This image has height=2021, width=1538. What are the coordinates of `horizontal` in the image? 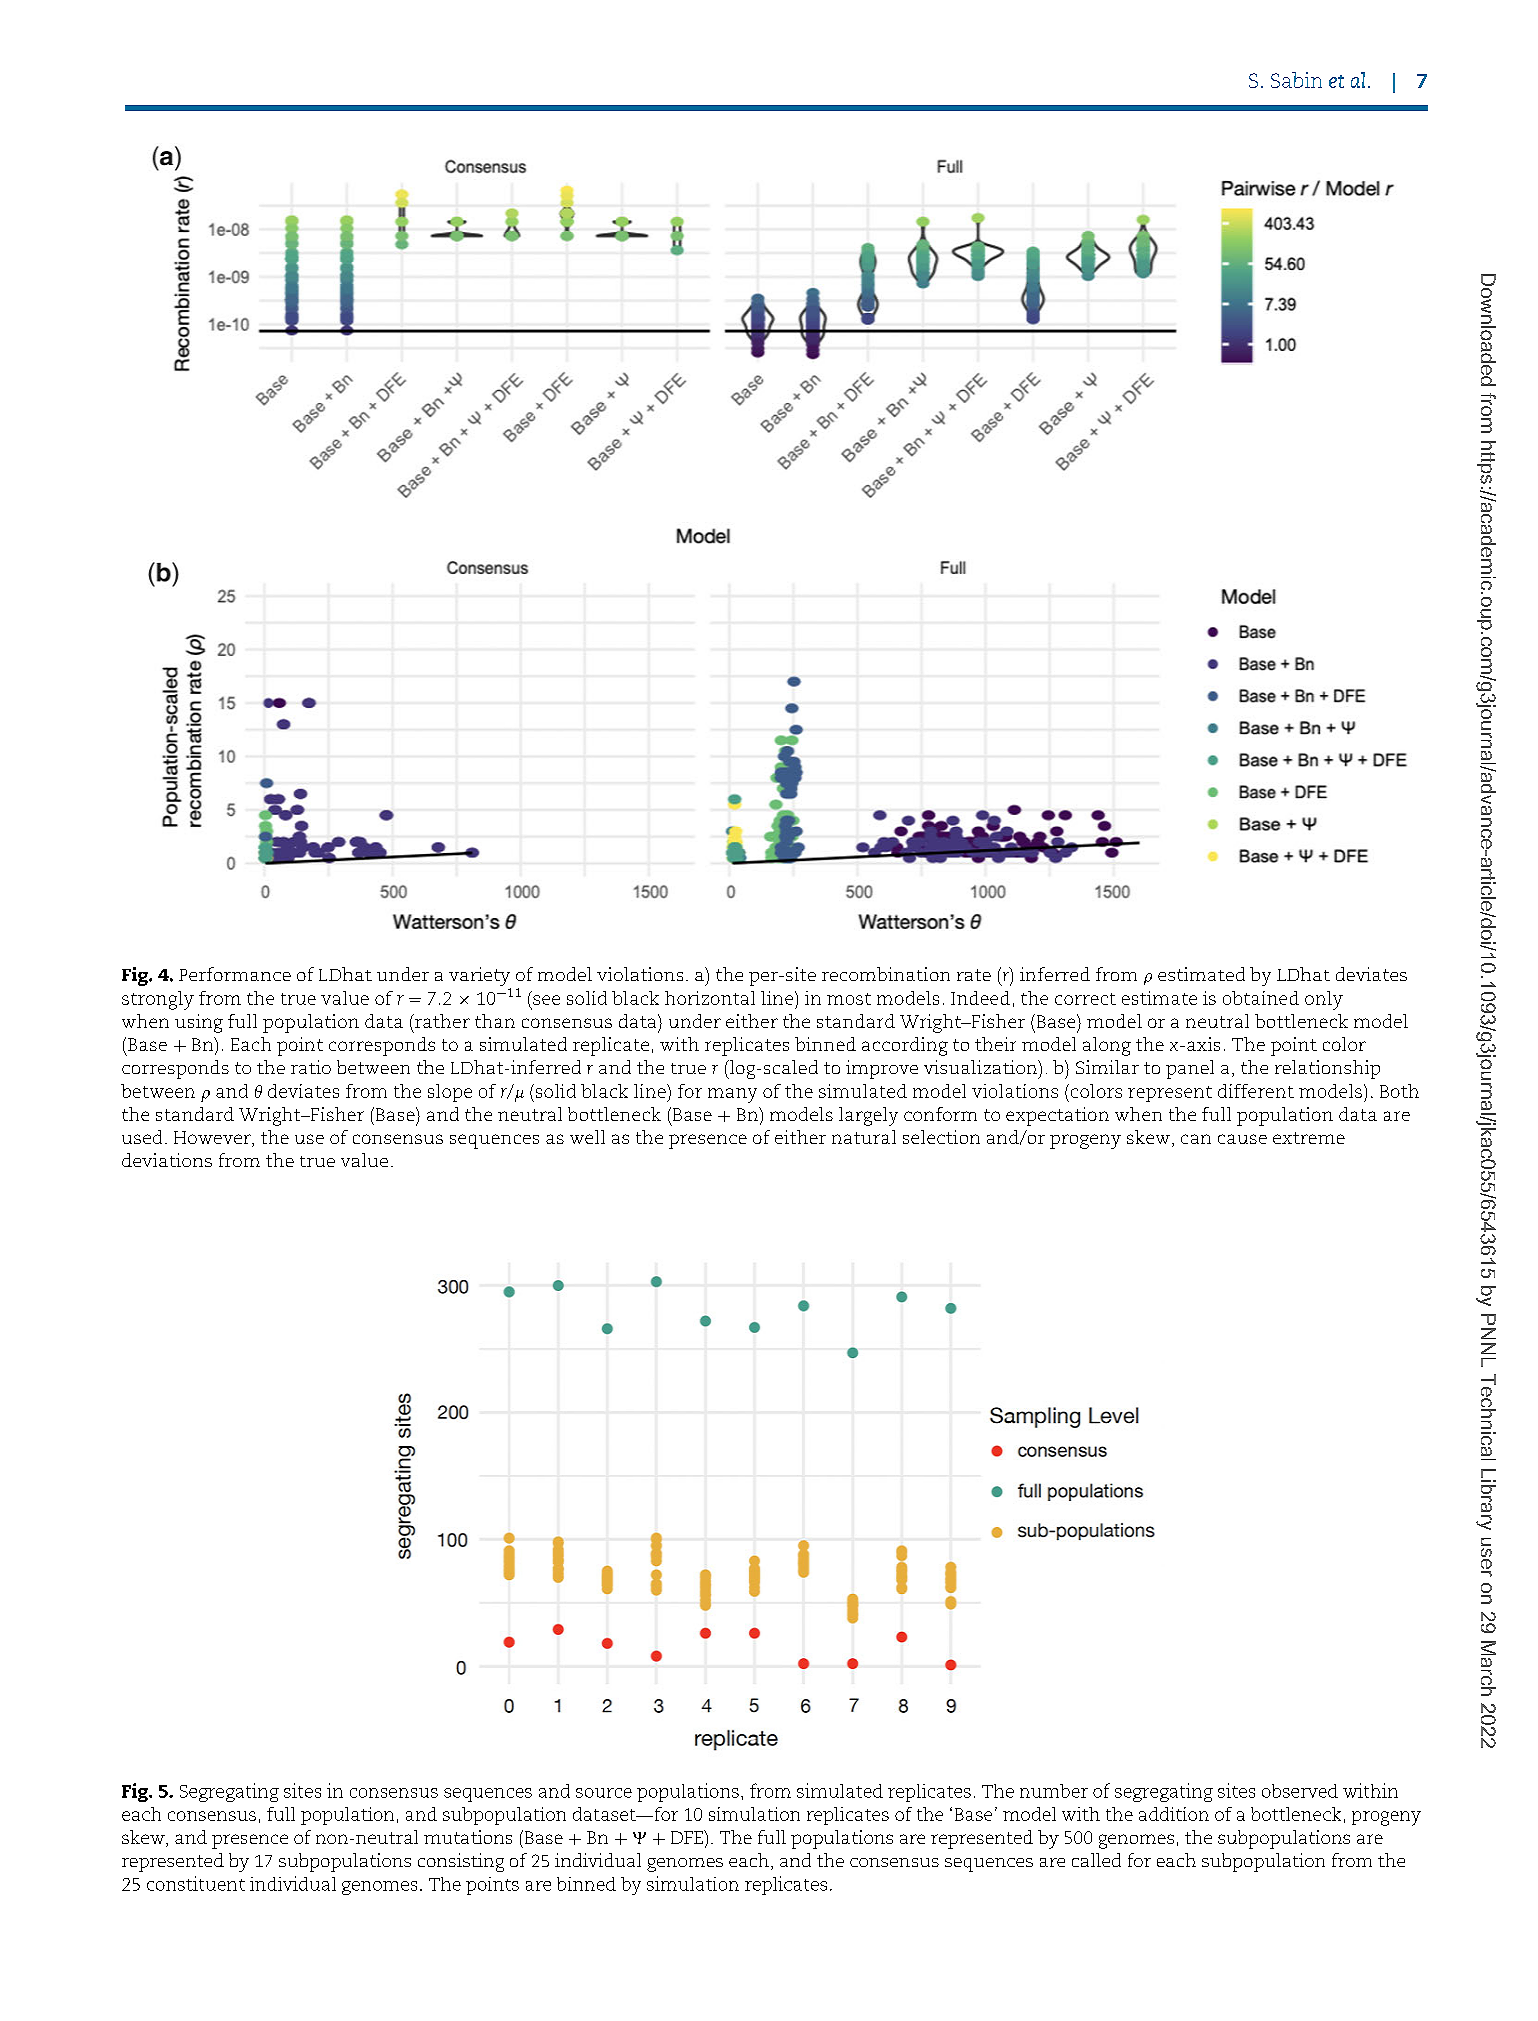 It's located at (710, 998).
